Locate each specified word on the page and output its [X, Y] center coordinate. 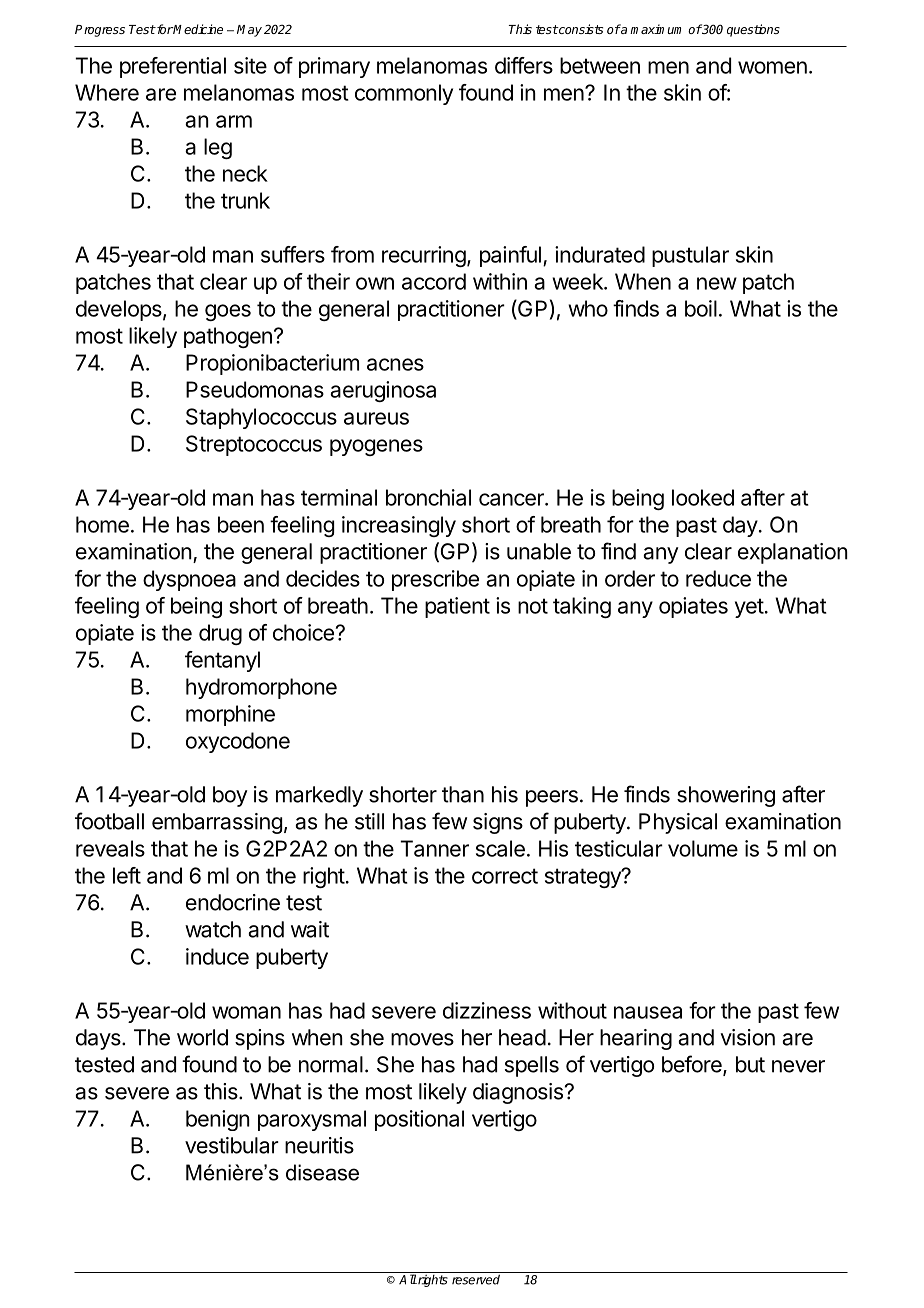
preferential [173, 67]
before [693, 1065]
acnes [395, 364]
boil [701, 308]
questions [753, 30]
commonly [404, 94]
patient [457, 607]
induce [217, 956]
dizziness [487, 1010]
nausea [648, 1012]
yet [749, 608]
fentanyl [222, 661]
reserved [476, 1279]
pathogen [228, 337]
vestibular [232, 1145]
